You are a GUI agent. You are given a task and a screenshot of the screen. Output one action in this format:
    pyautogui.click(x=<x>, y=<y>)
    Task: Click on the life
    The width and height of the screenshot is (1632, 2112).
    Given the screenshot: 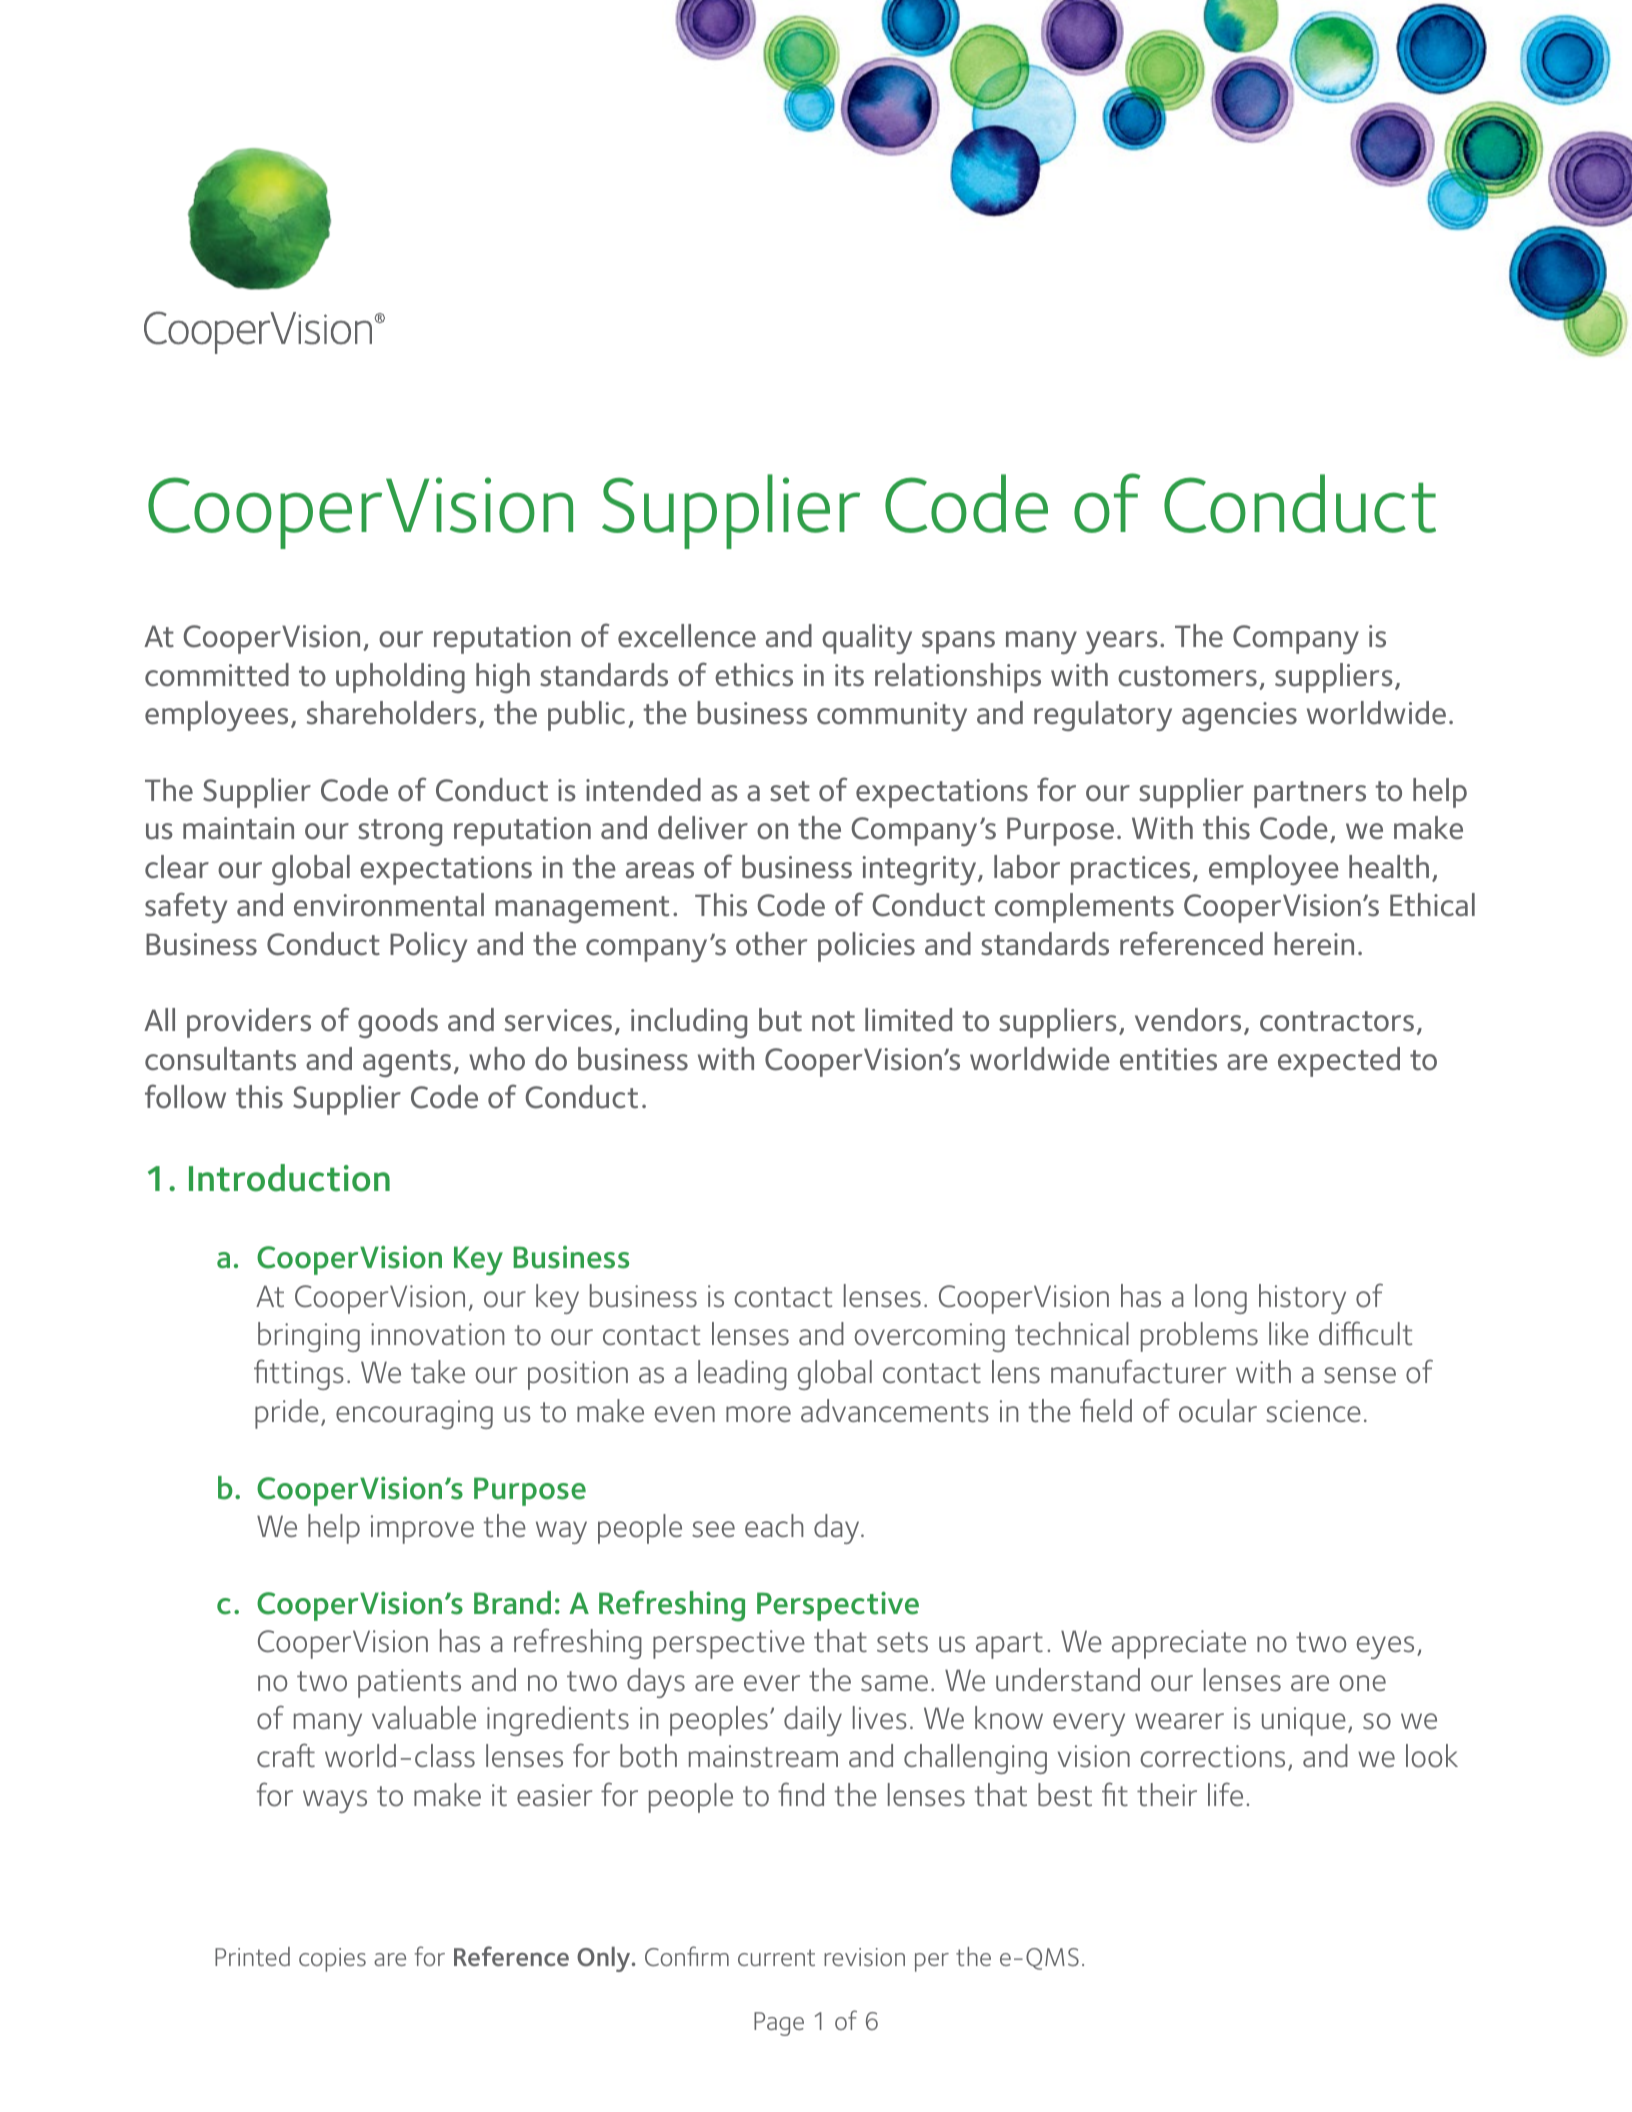 What is the action you would take?
    pyautogui.click(x=1225, y=1794)
